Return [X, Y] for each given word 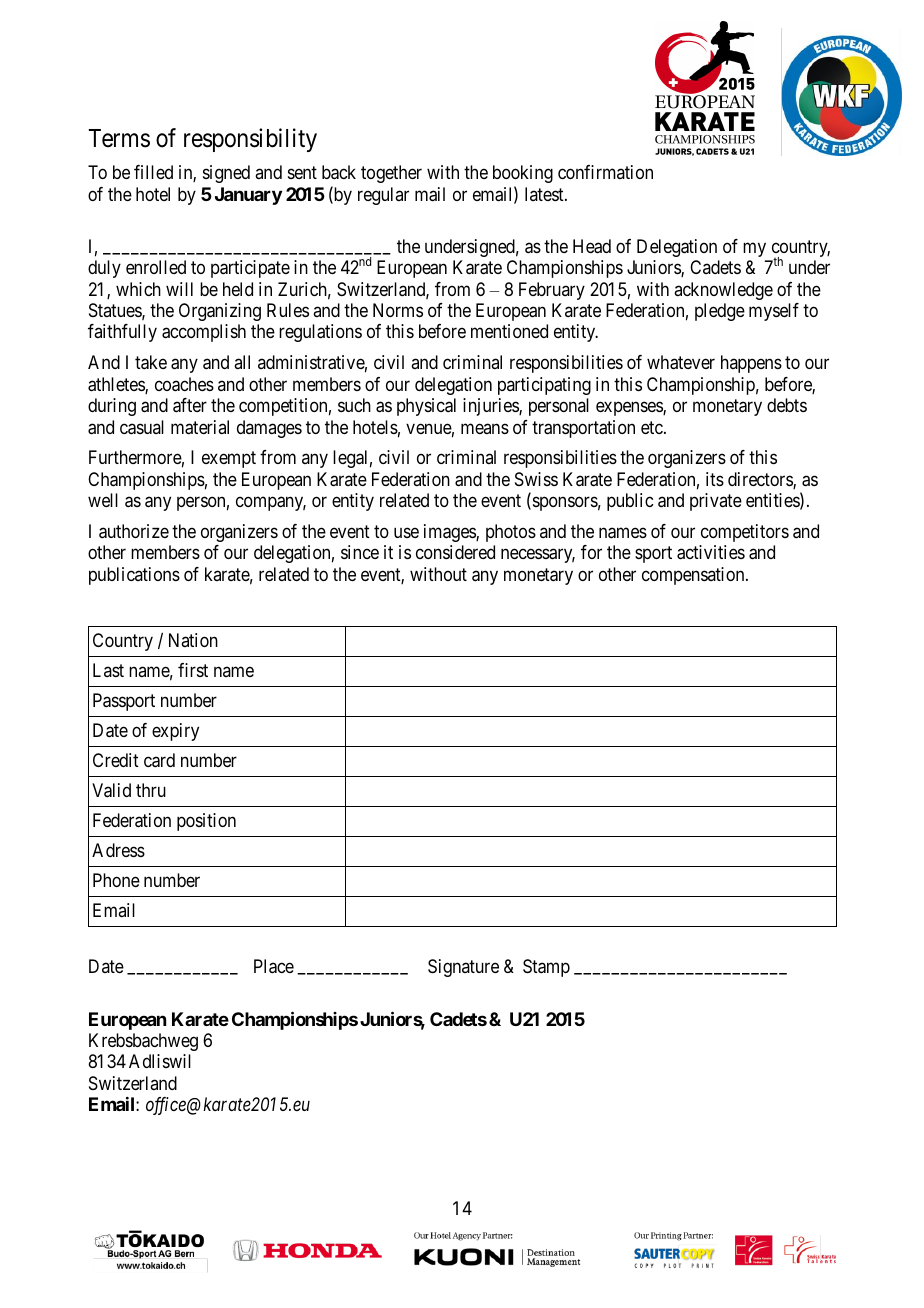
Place [274, 966]
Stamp [546, 968]
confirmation [605, 172]
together [391, 174]
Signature [463, 968]
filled [153, 172]
